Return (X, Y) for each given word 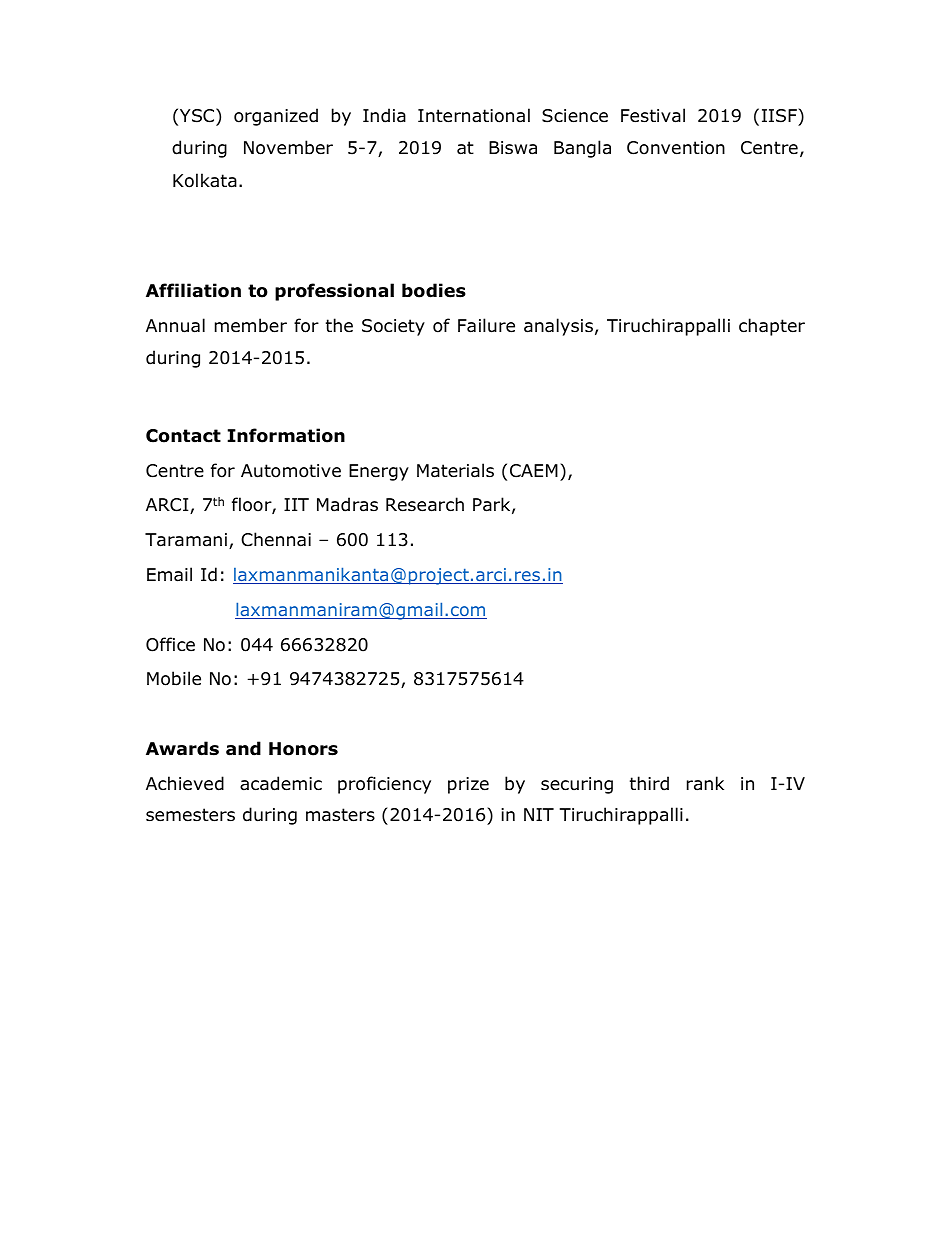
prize (468, 785)
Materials (455, 470)
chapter (772, 327)
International (474, 115)
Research (425, 504)
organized (276, 117)
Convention (676, 148)
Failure (486, 325)
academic (281, 783)
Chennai (276, 539)
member (251, 325)
